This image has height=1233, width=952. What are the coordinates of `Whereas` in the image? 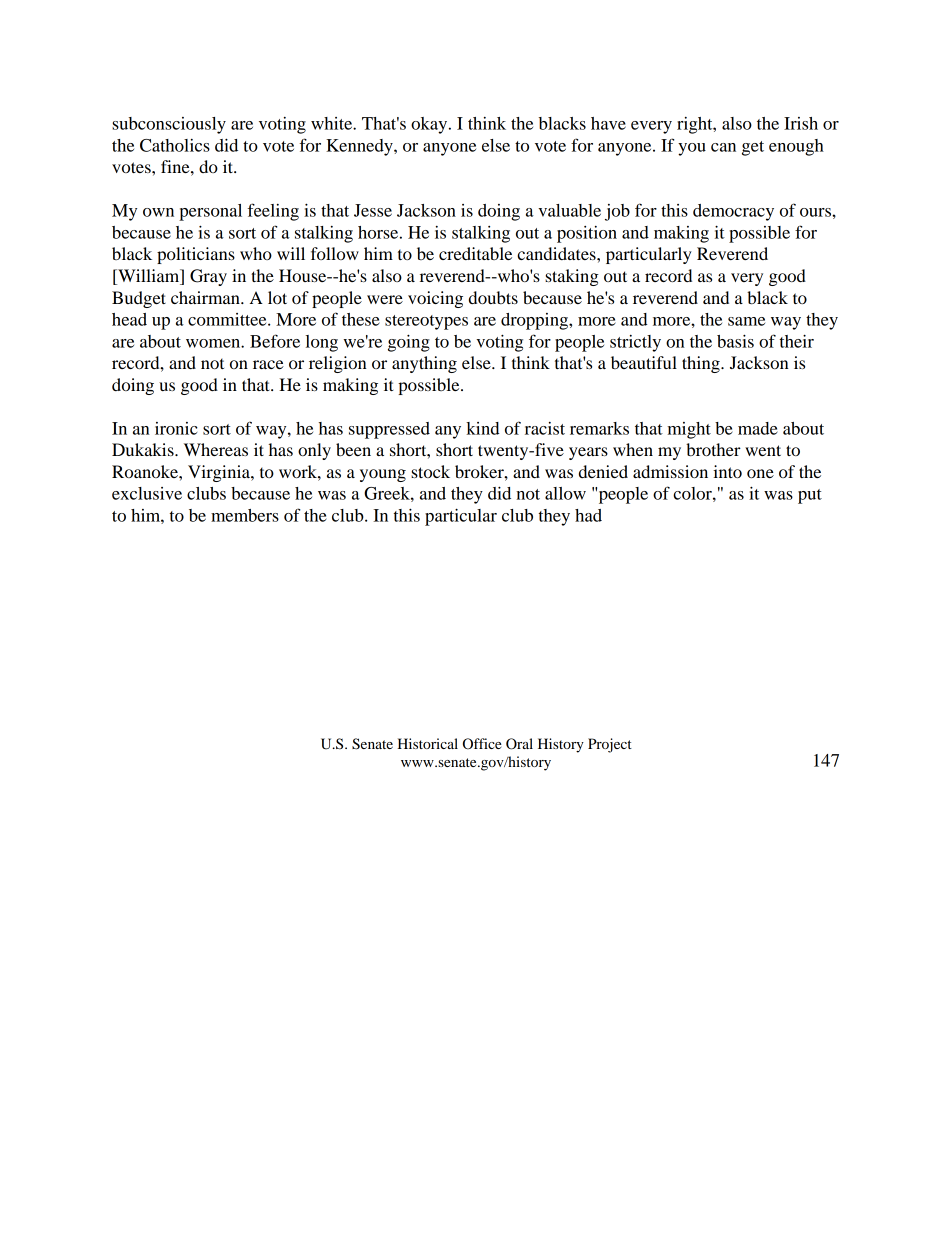 It's located at (216, 449).
